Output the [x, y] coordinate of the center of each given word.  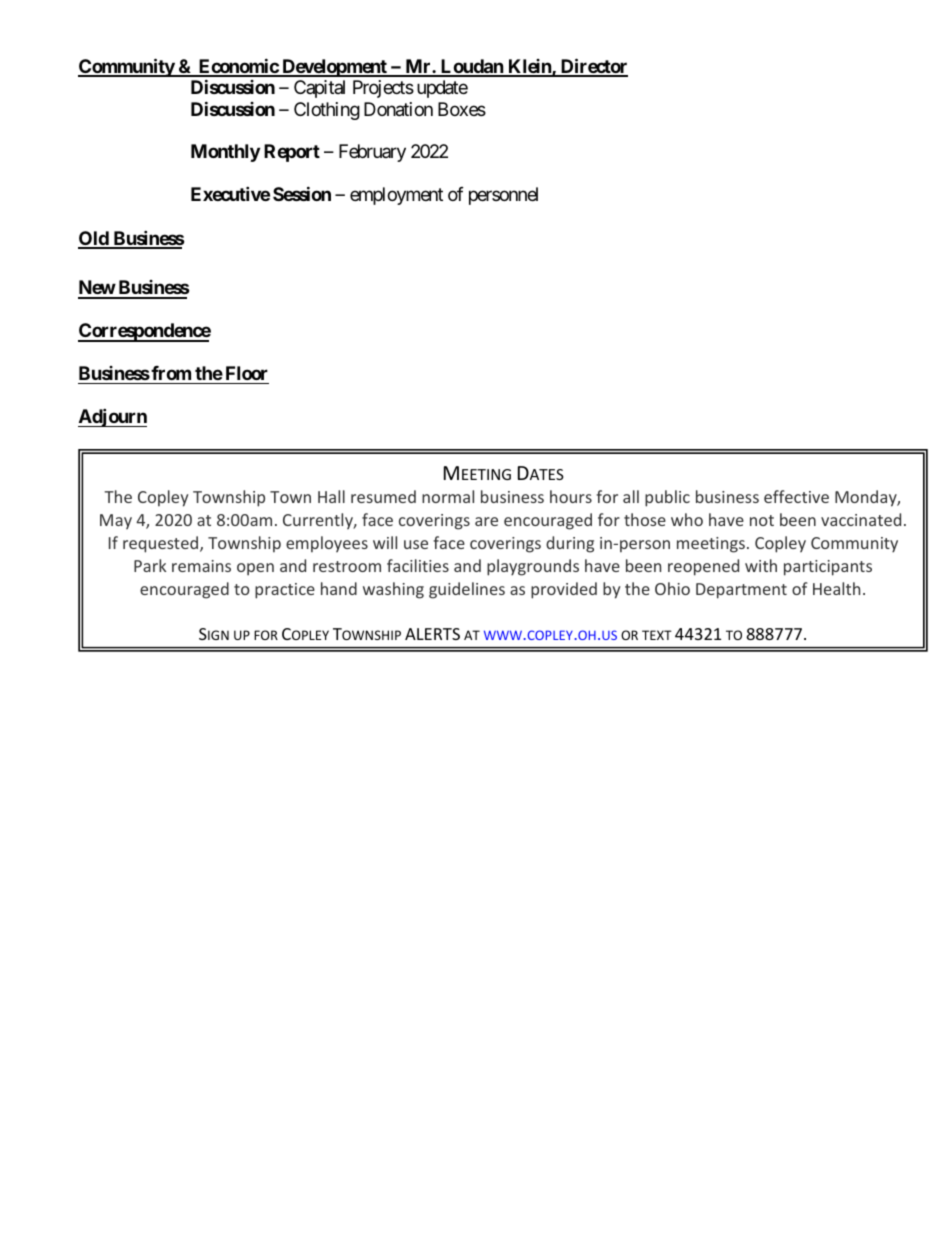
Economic [238, 67]
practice [285, 591]
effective [796, 496]
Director [593, 67]
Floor [247, 373]
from [170, 373]
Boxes [462, 109]
